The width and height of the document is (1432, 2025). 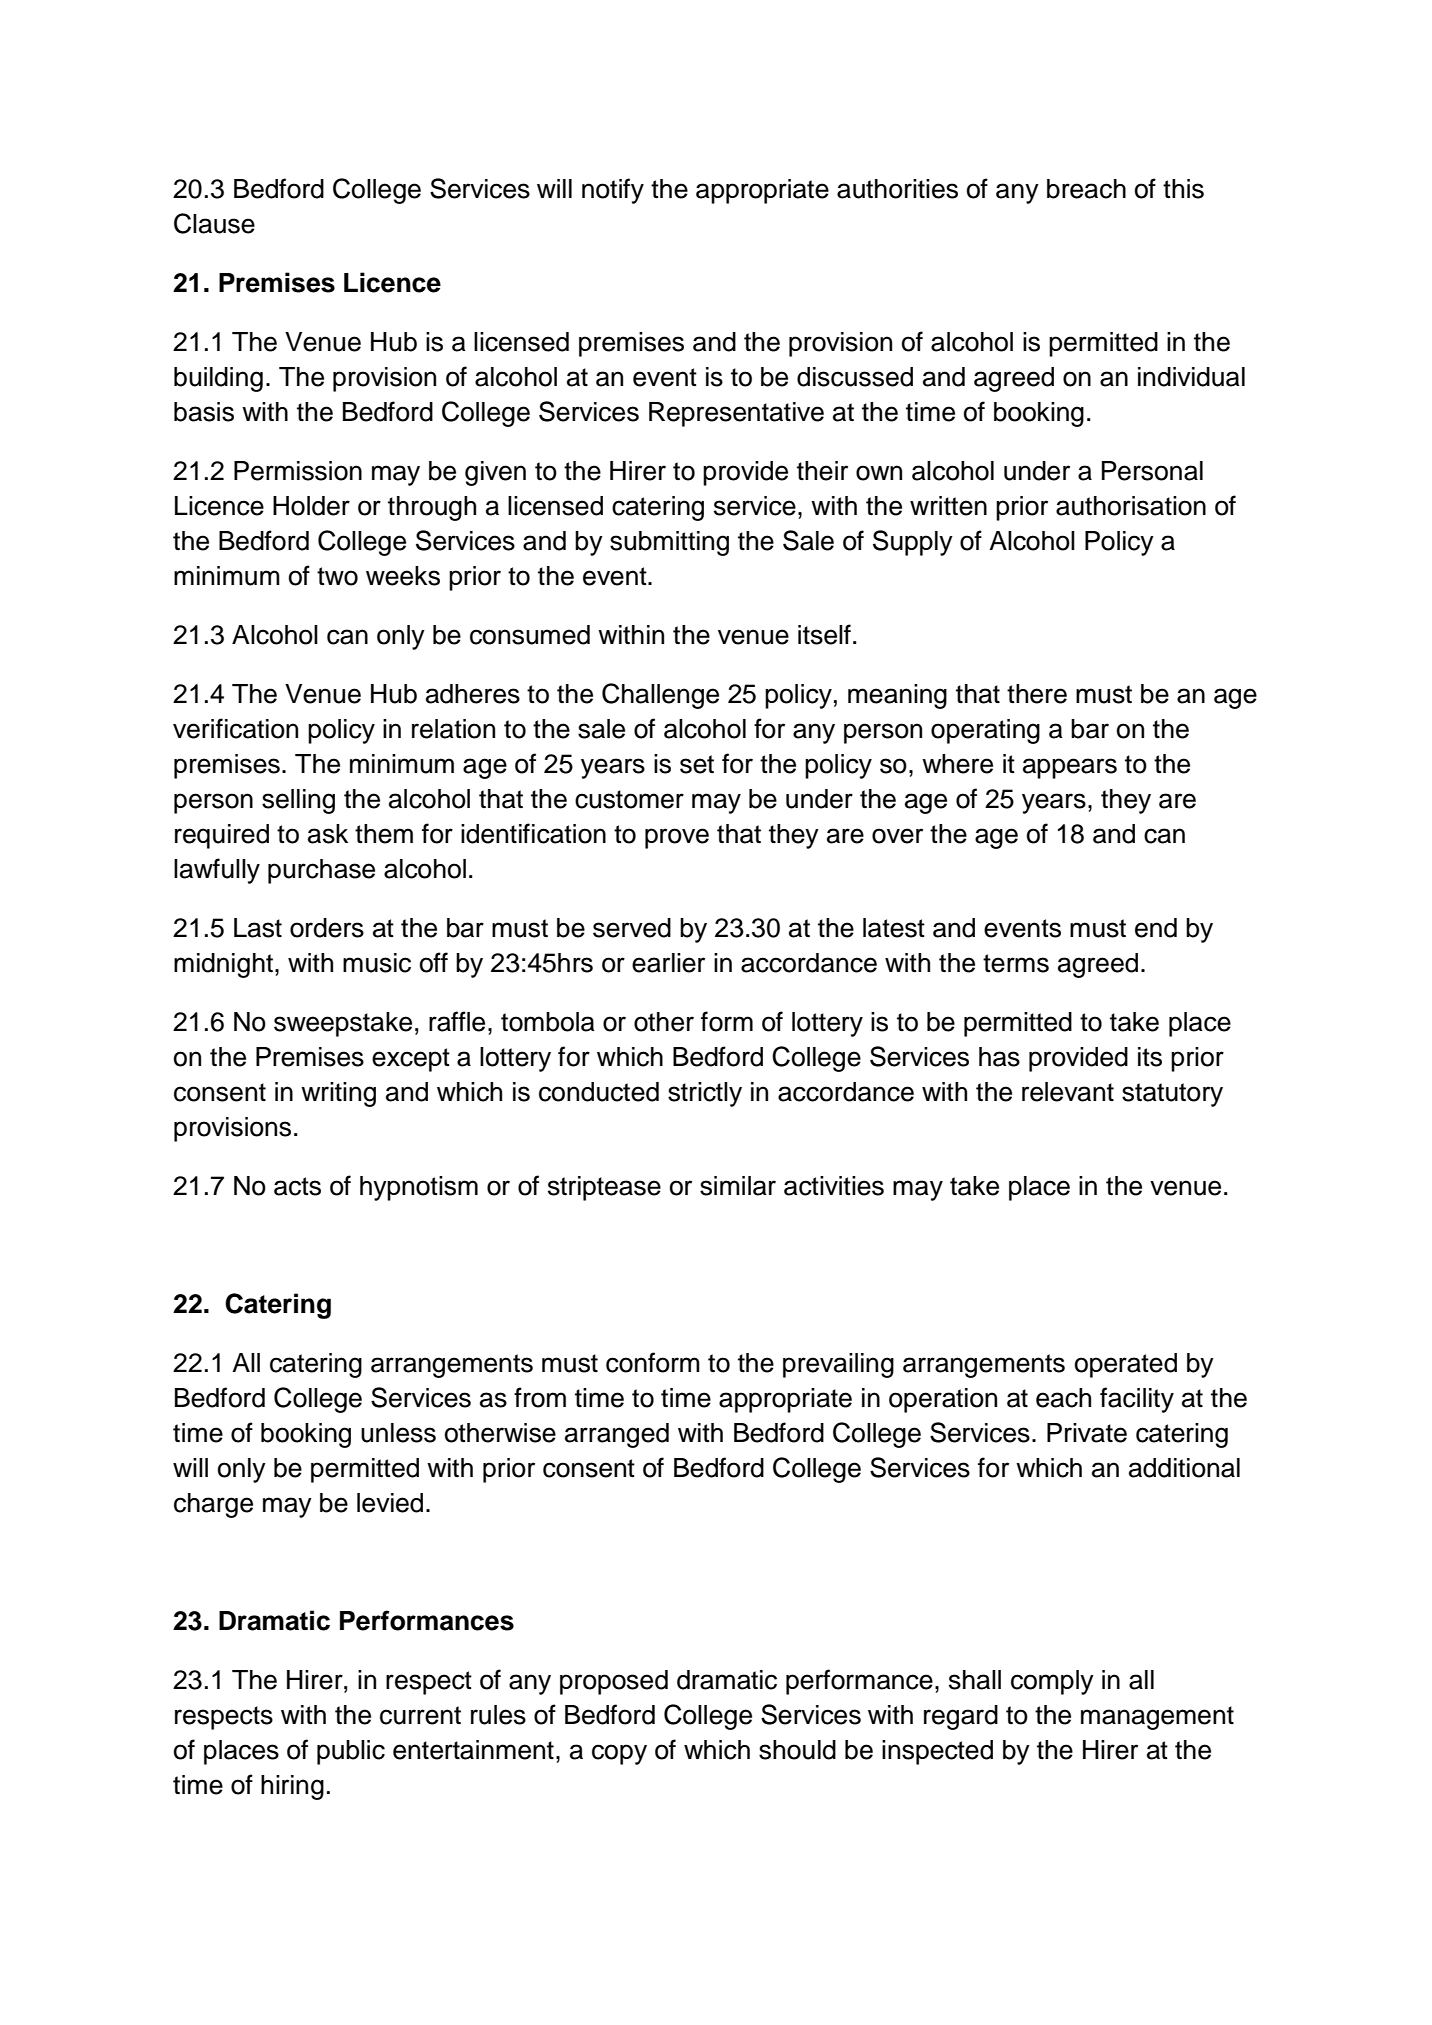 I want to click on similar, so click(x=738, y=1186).
